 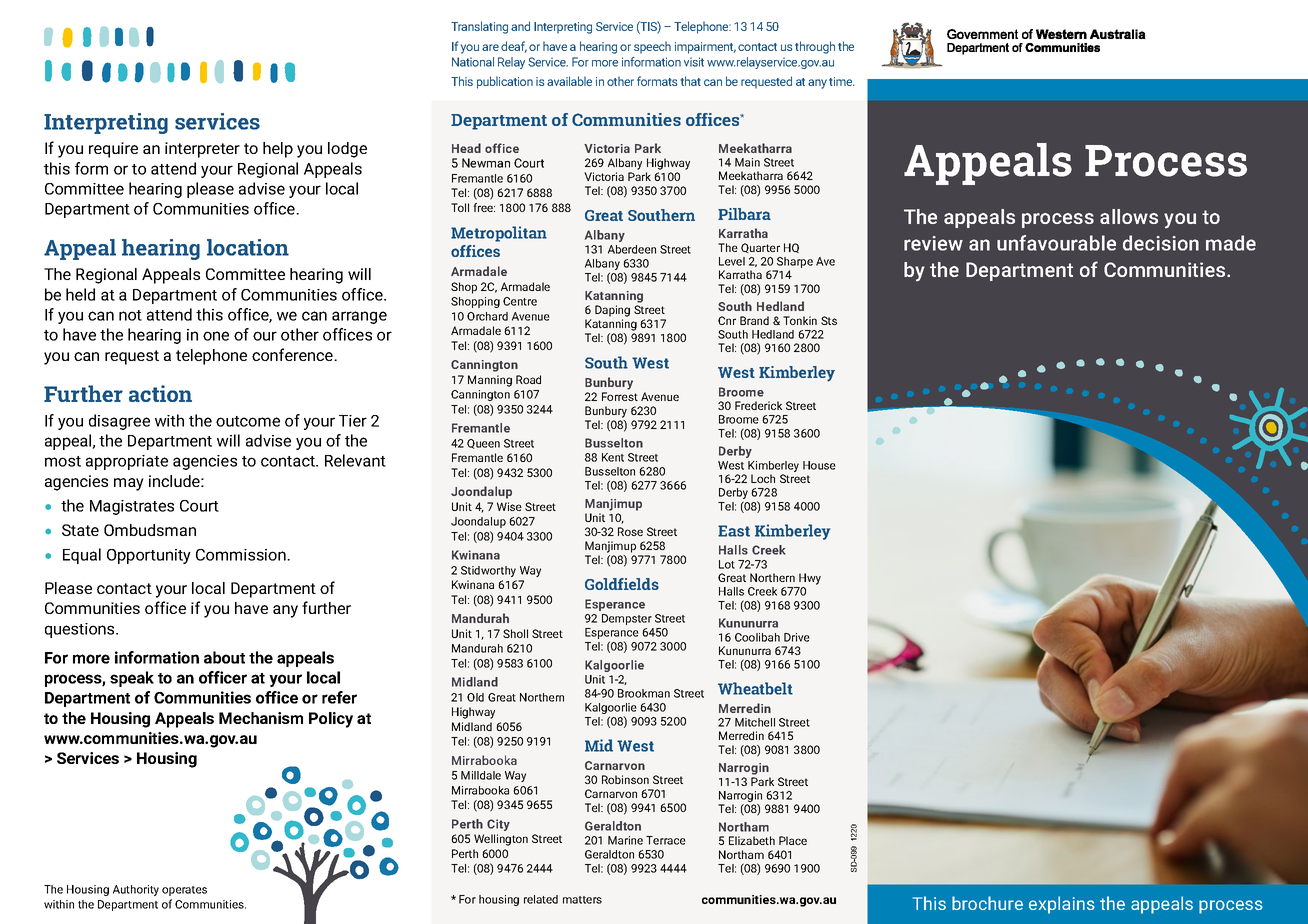 I want to click on matters, so click(x=582, y=900).
